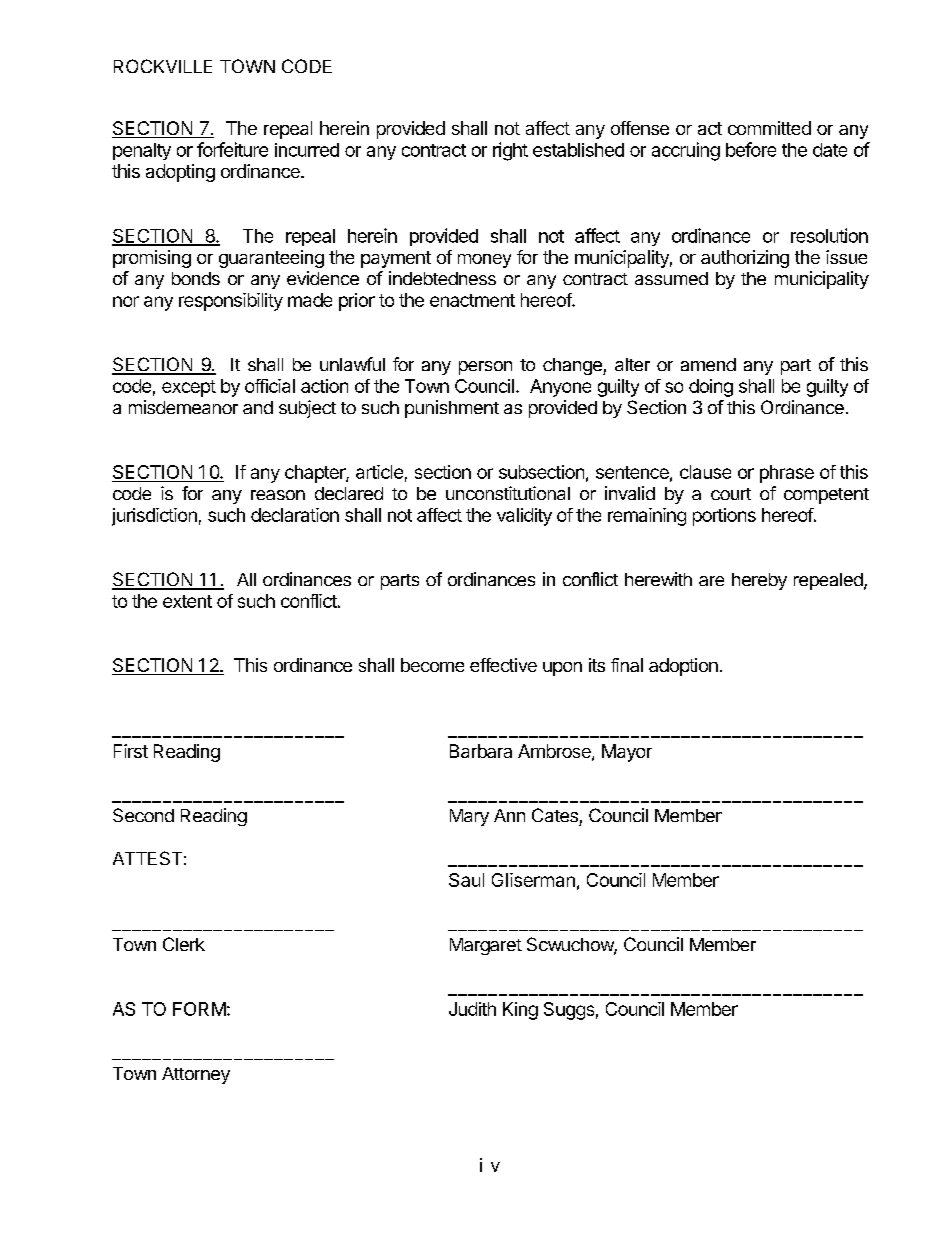 This screenshot has height=1233, width=952. What do you see at coordinates (143, 815) in the screenshot?
I see `Second` at bounding box center [143, 815].
